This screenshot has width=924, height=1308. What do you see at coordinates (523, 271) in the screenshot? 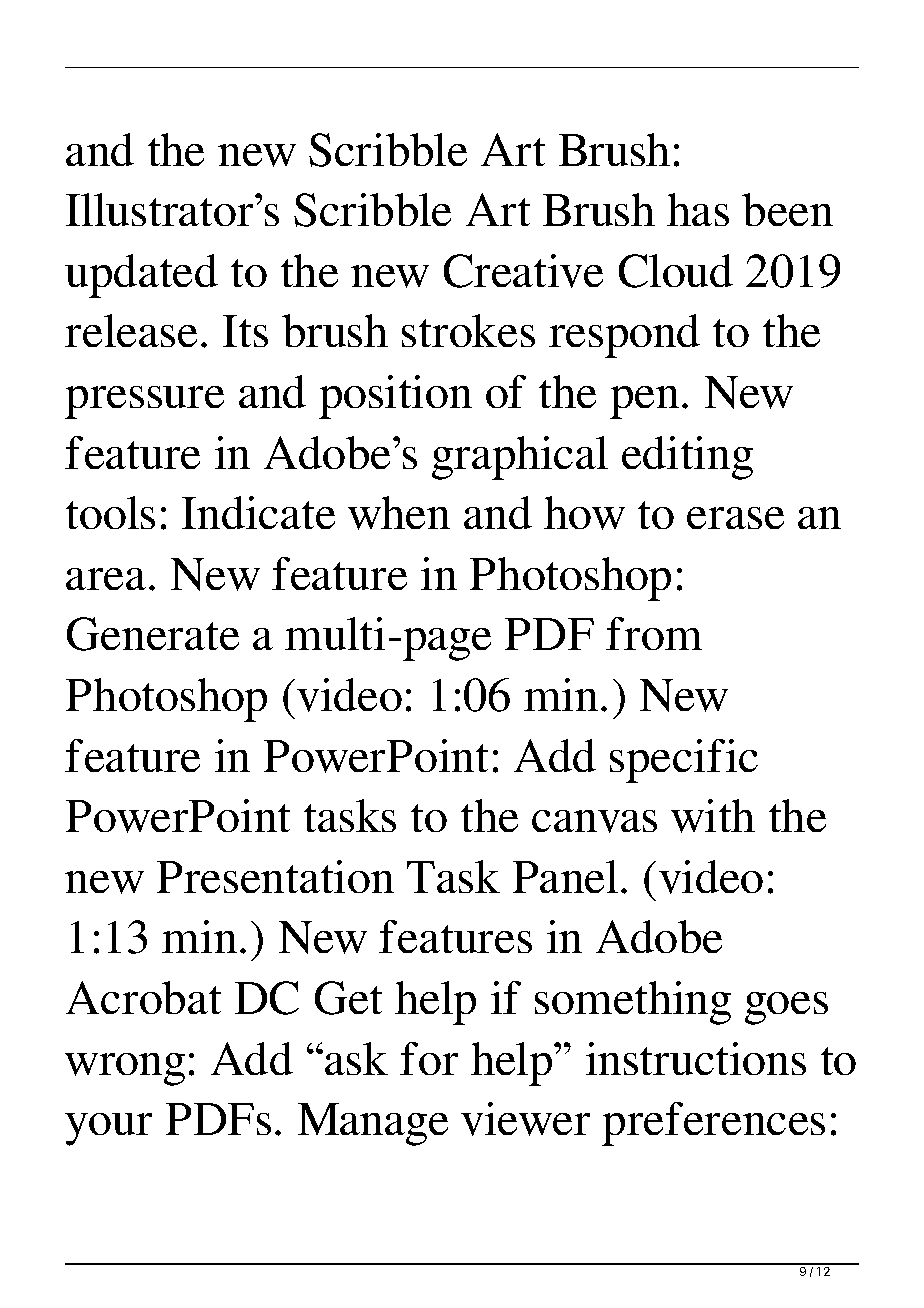
I see `Creative` at bounding box center [523, 271].
